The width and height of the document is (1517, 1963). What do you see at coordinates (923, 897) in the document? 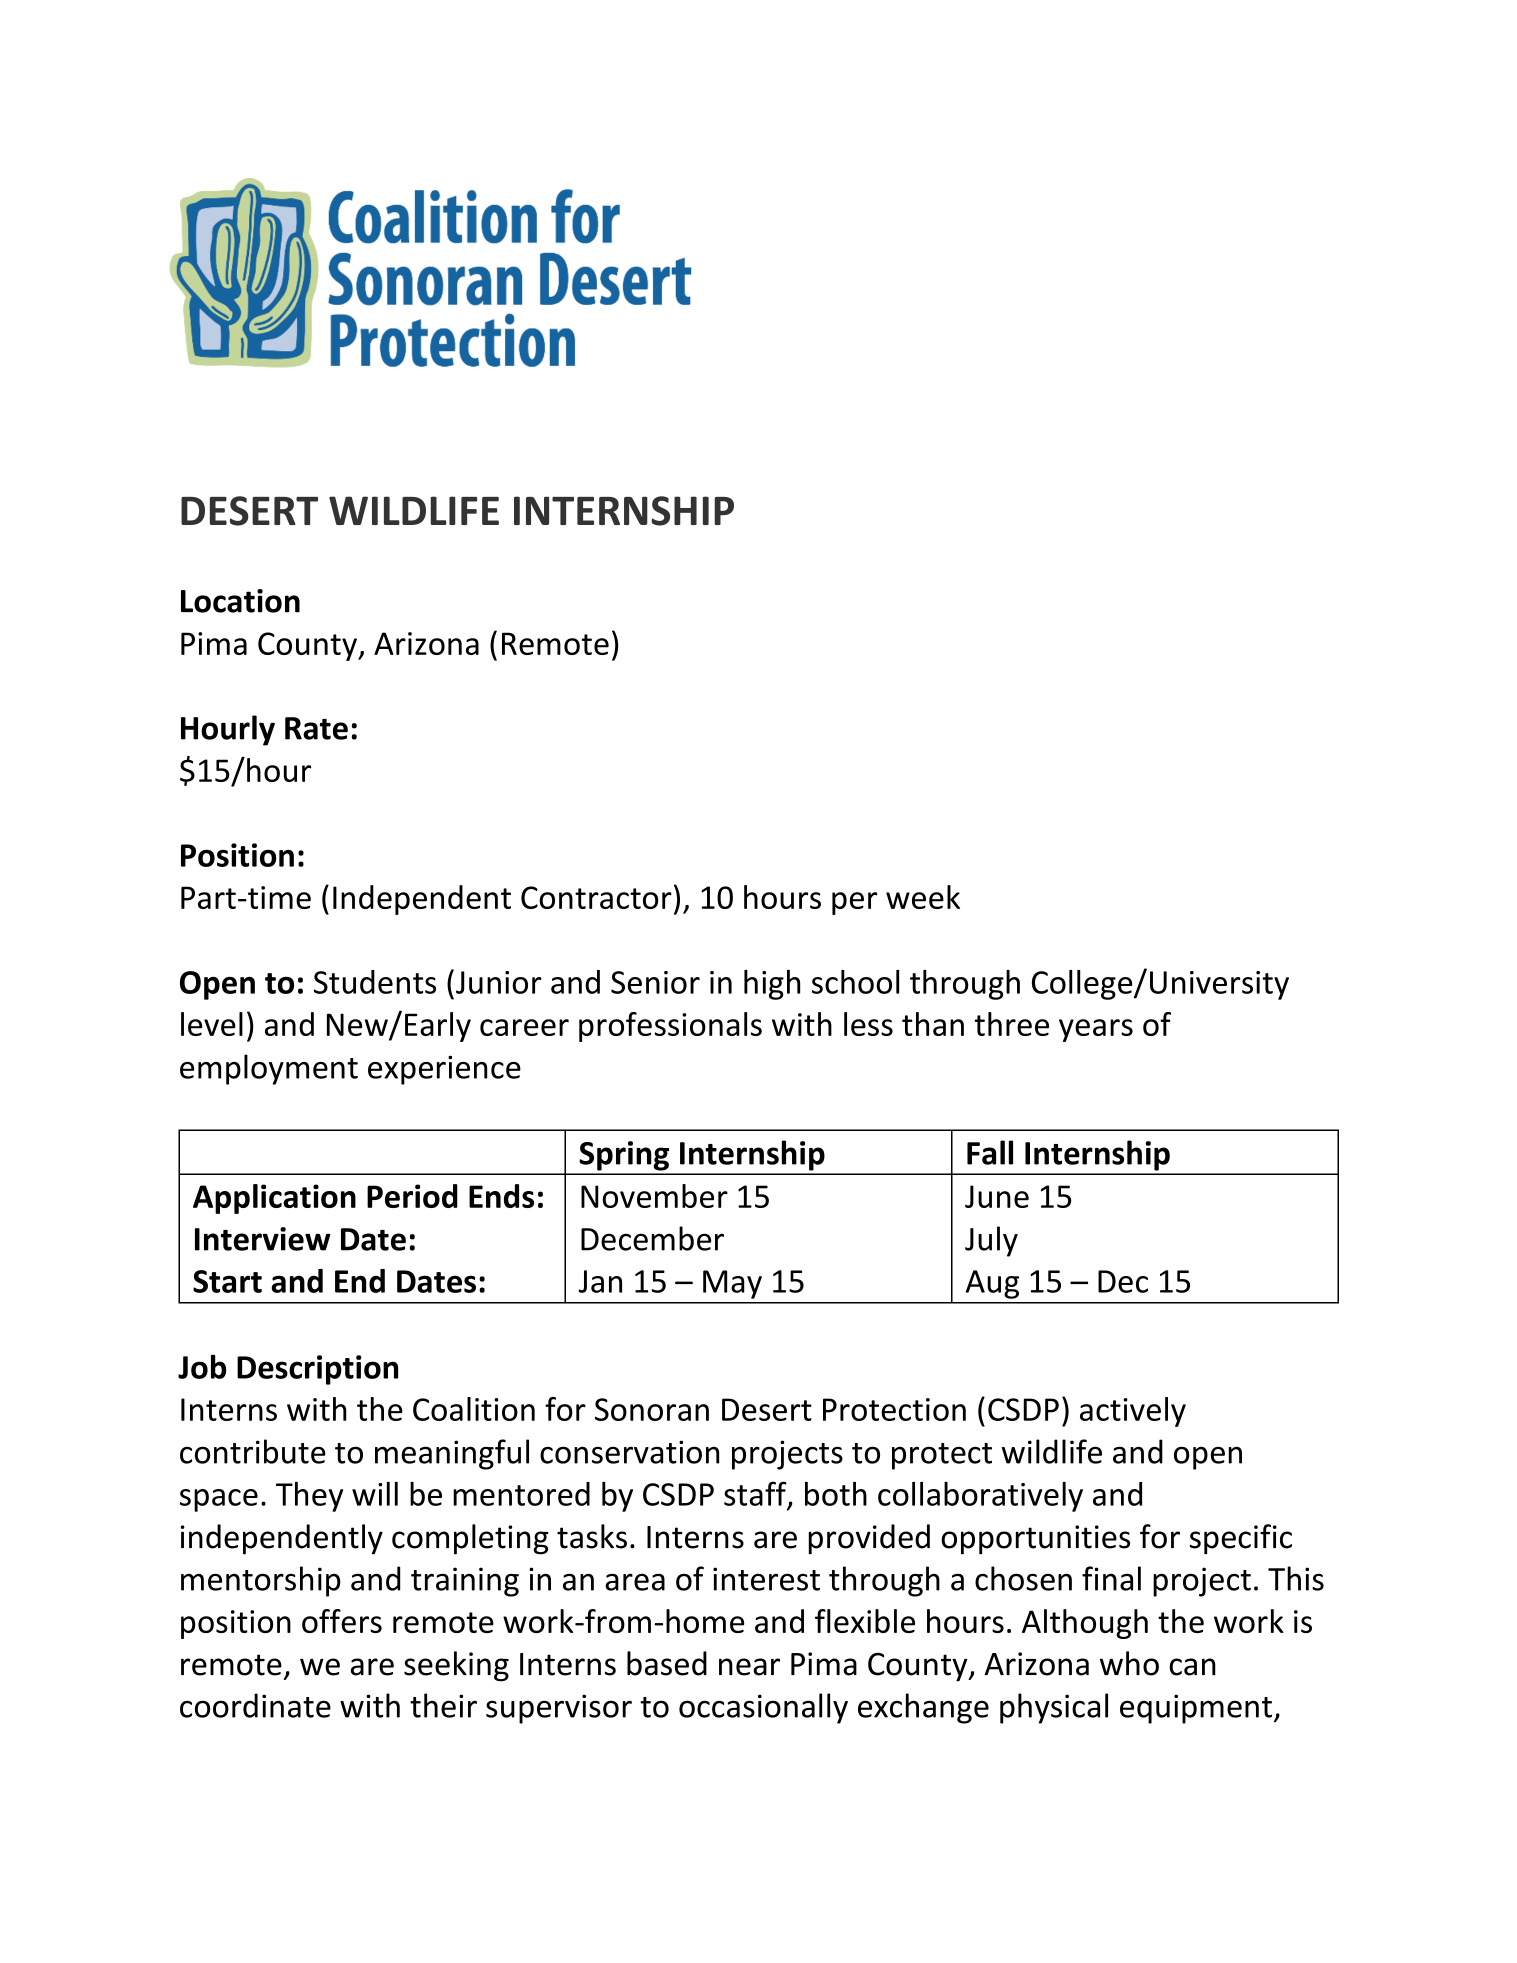
I see `week` at bounding box center [923, 897].
